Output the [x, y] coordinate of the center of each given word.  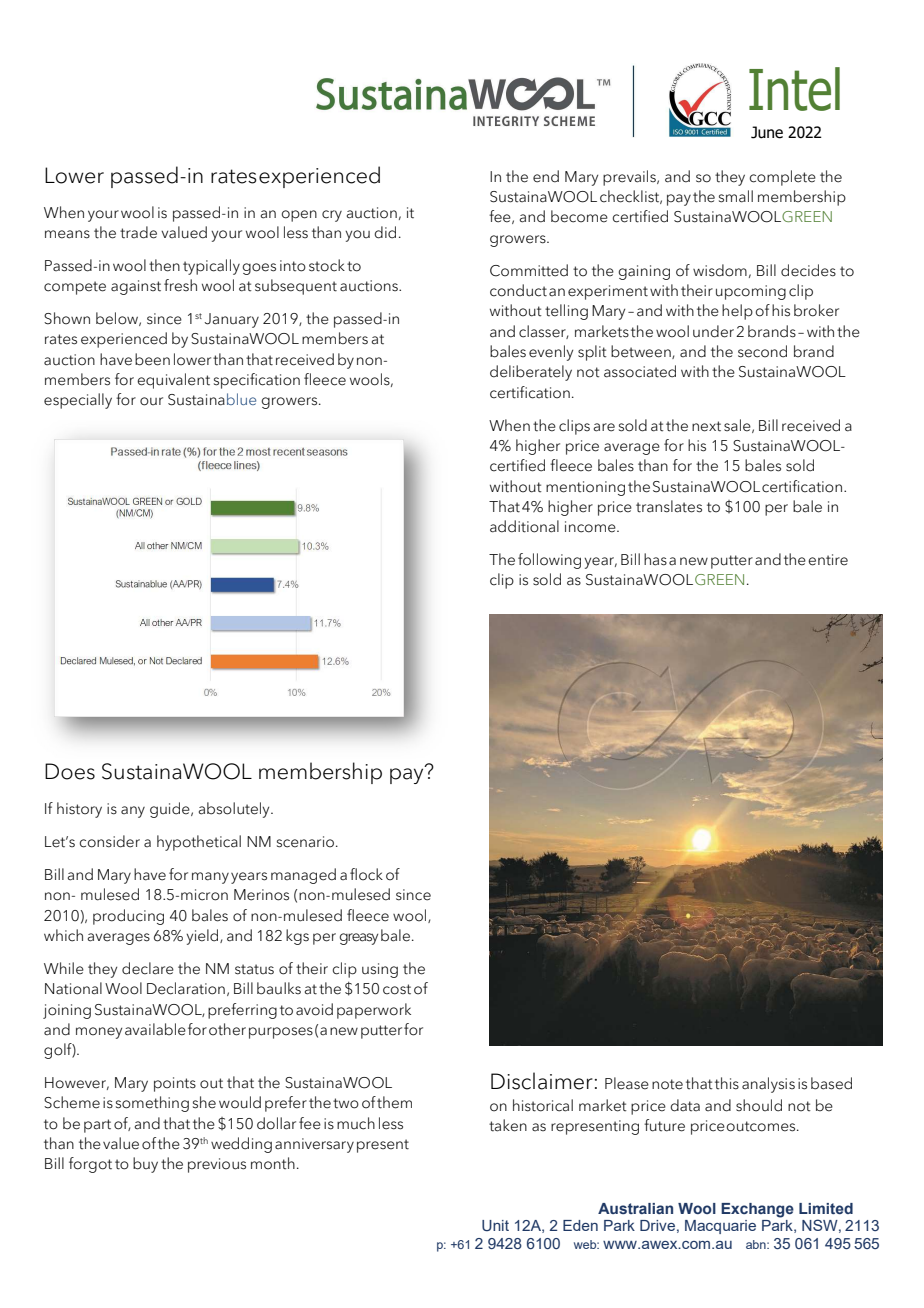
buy [145, 1165]
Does [70, 771]
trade [138, 232]
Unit [495, 1225]
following [549, 561]
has [655, 559]
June [767, 132]
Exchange [757, 1210]
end [546, 176]
